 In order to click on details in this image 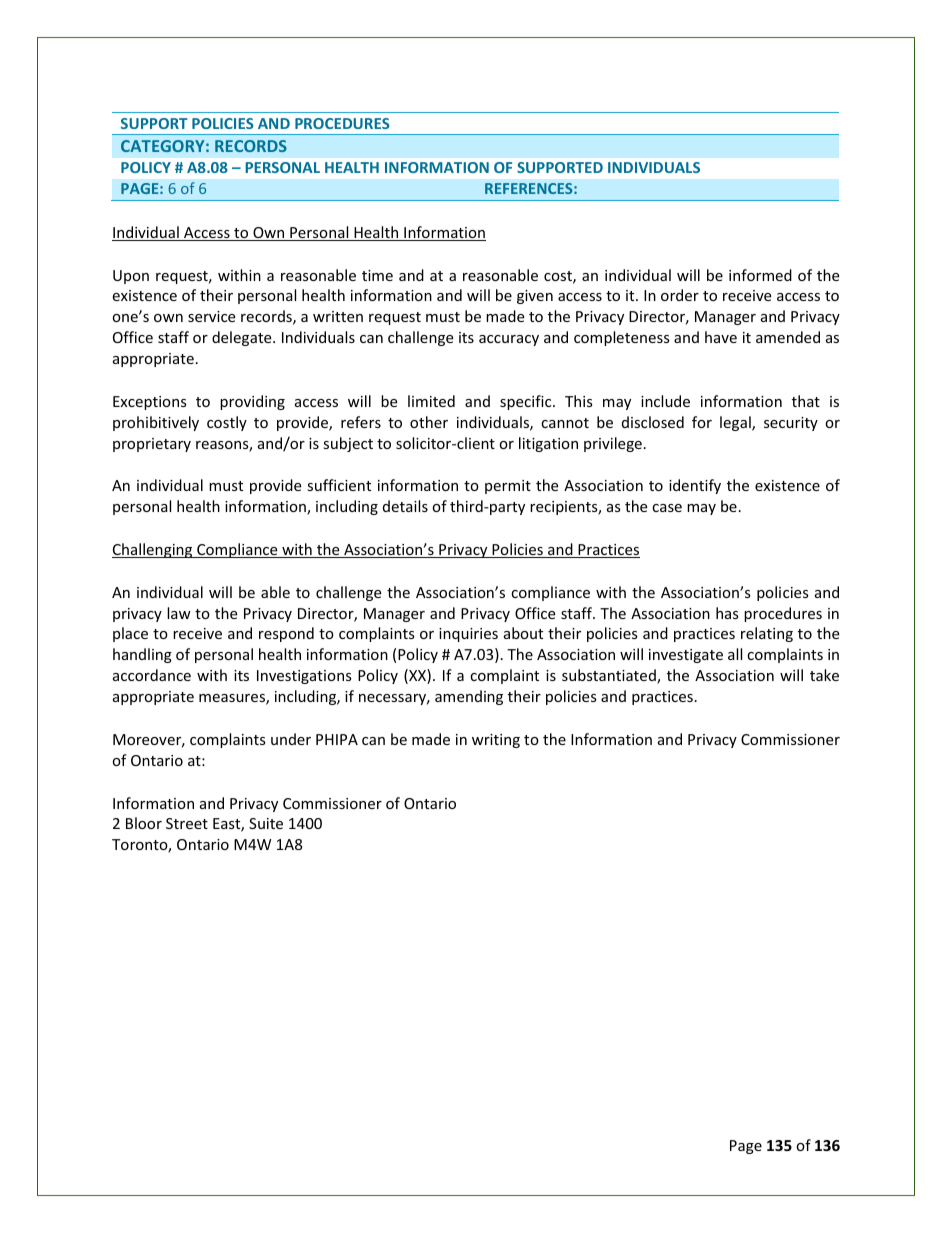, I will do `click(405, 506)`.
